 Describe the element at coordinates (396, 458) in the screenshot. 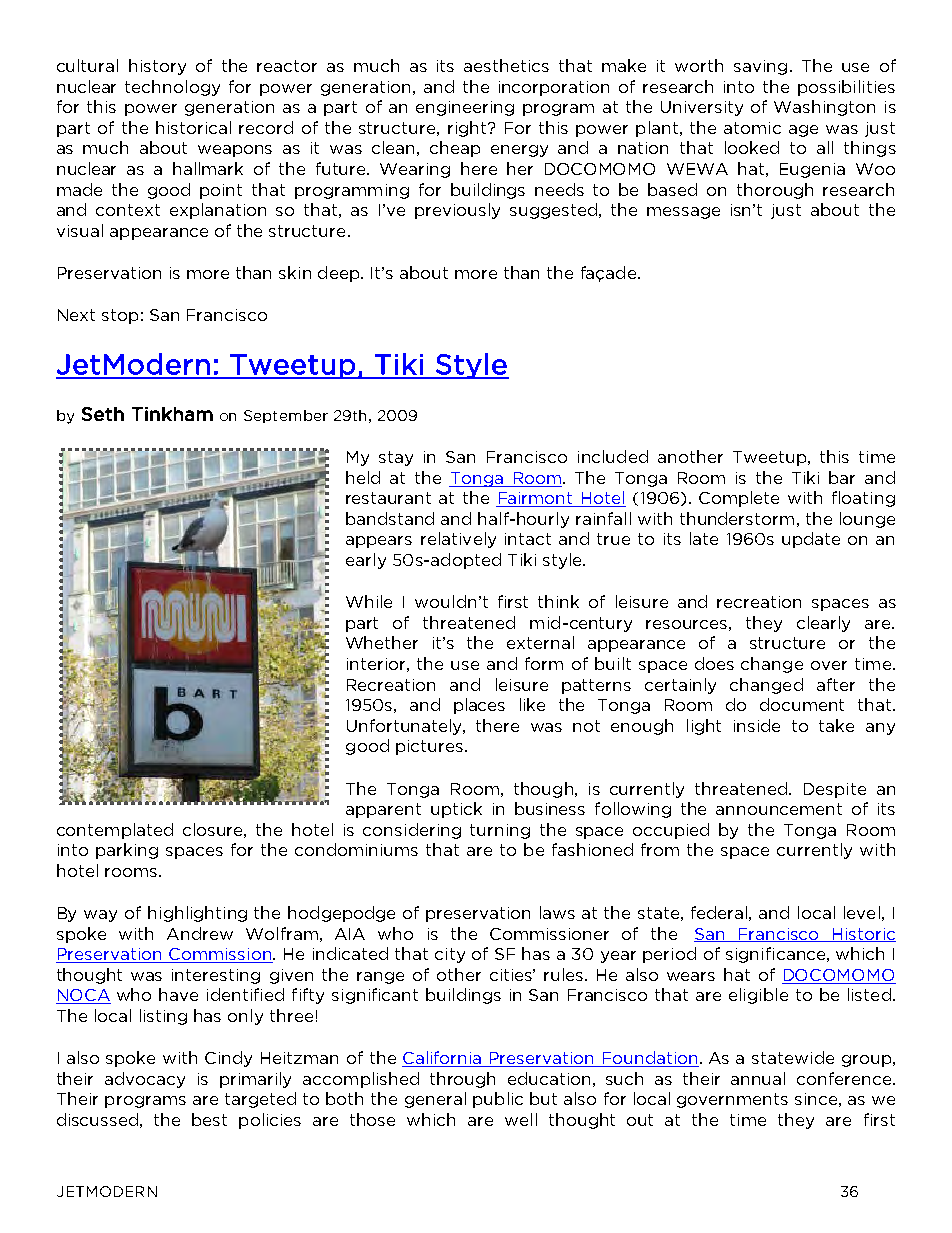

I see `stay` at that location.
